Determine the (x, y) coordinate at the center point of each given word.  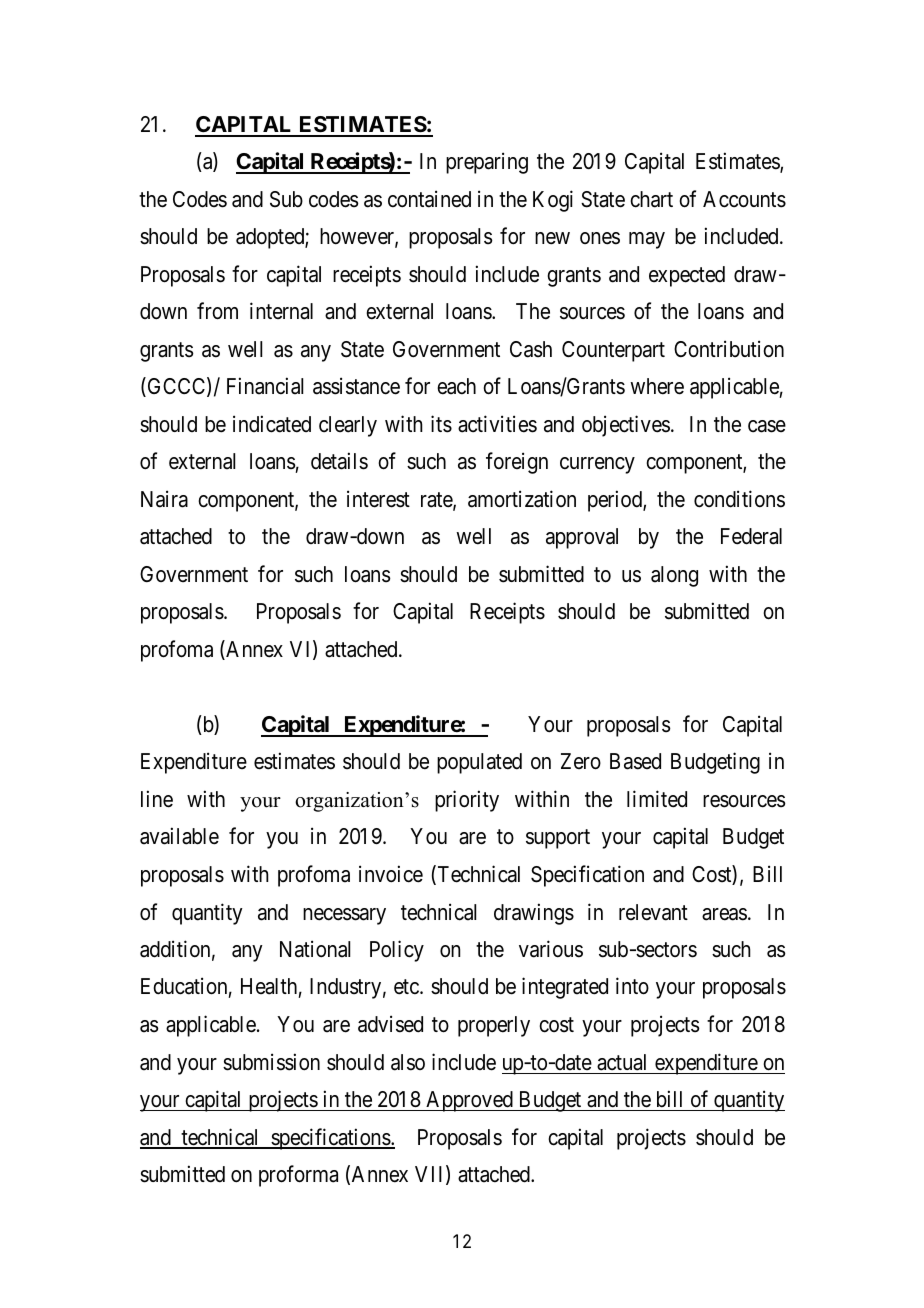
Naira (164, 499)
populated (479, 763)
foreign (517, 463)
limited (657, 799)
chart (651, 199)
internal (281, 311)
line (157, 799)
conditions (739, 499)
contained (429, 199)
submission (271, 1062)
